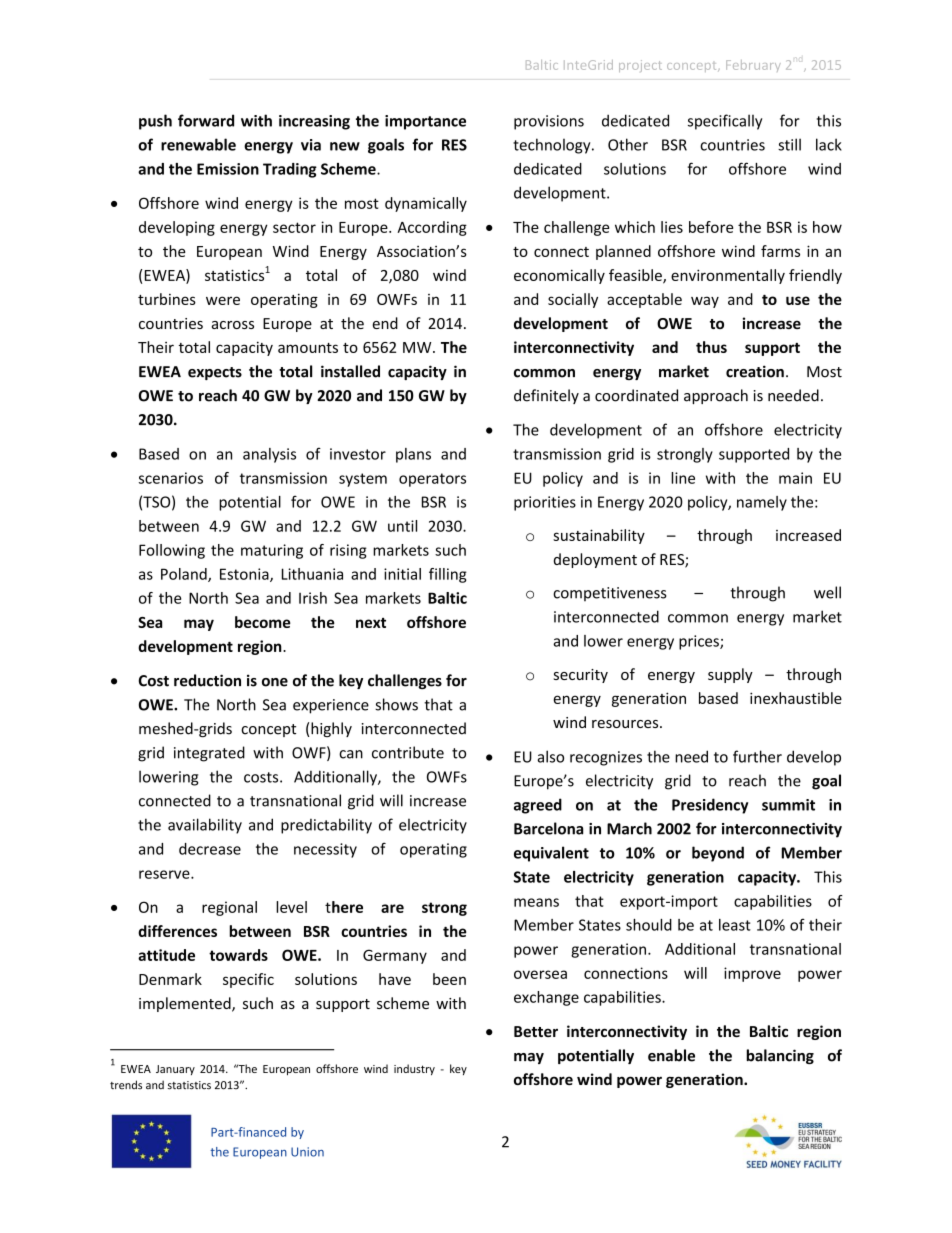  I want to click on integrated, so click(209, 754).
